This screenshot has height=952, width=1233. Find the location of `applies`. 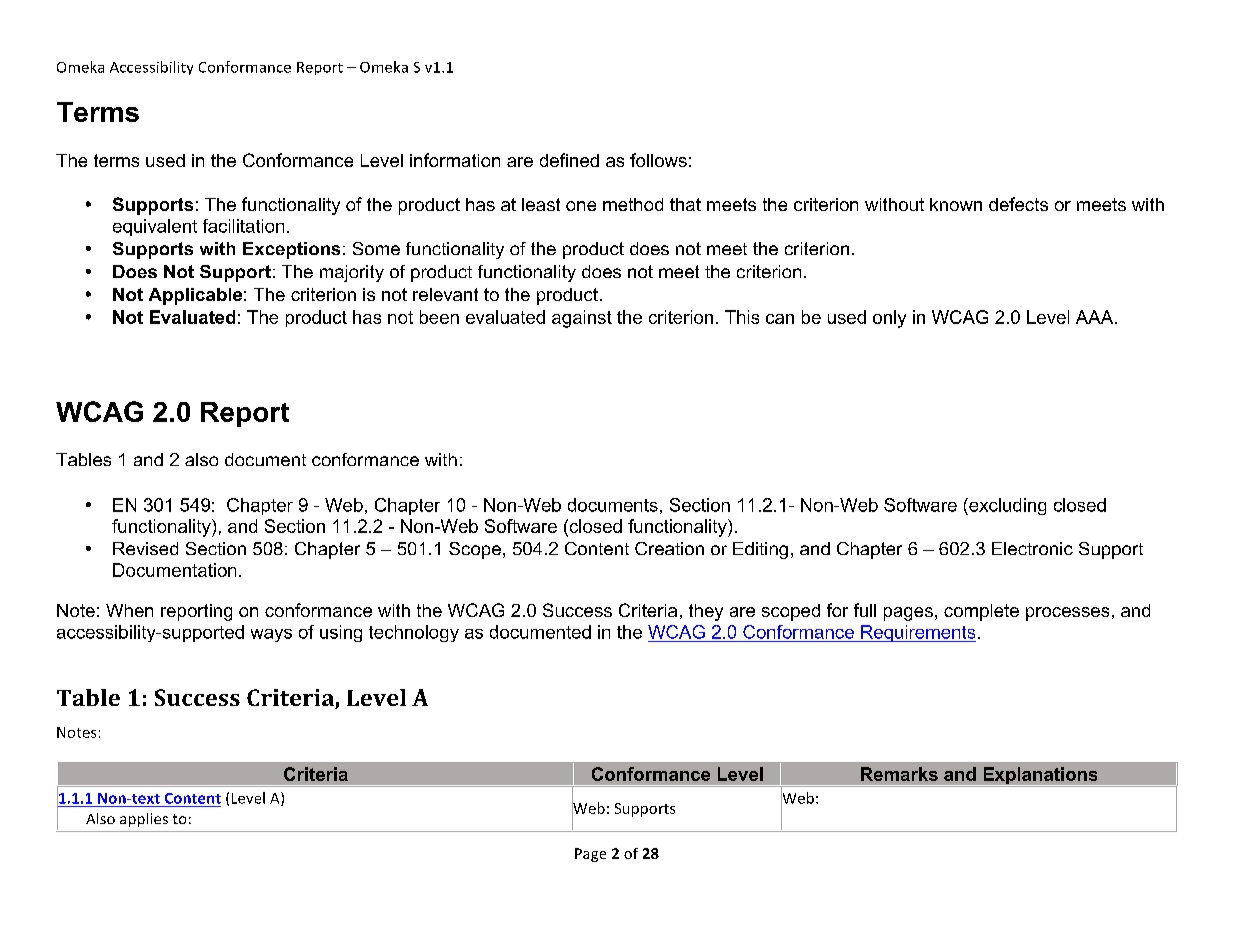

applies is located at coordinates (144, 820).
